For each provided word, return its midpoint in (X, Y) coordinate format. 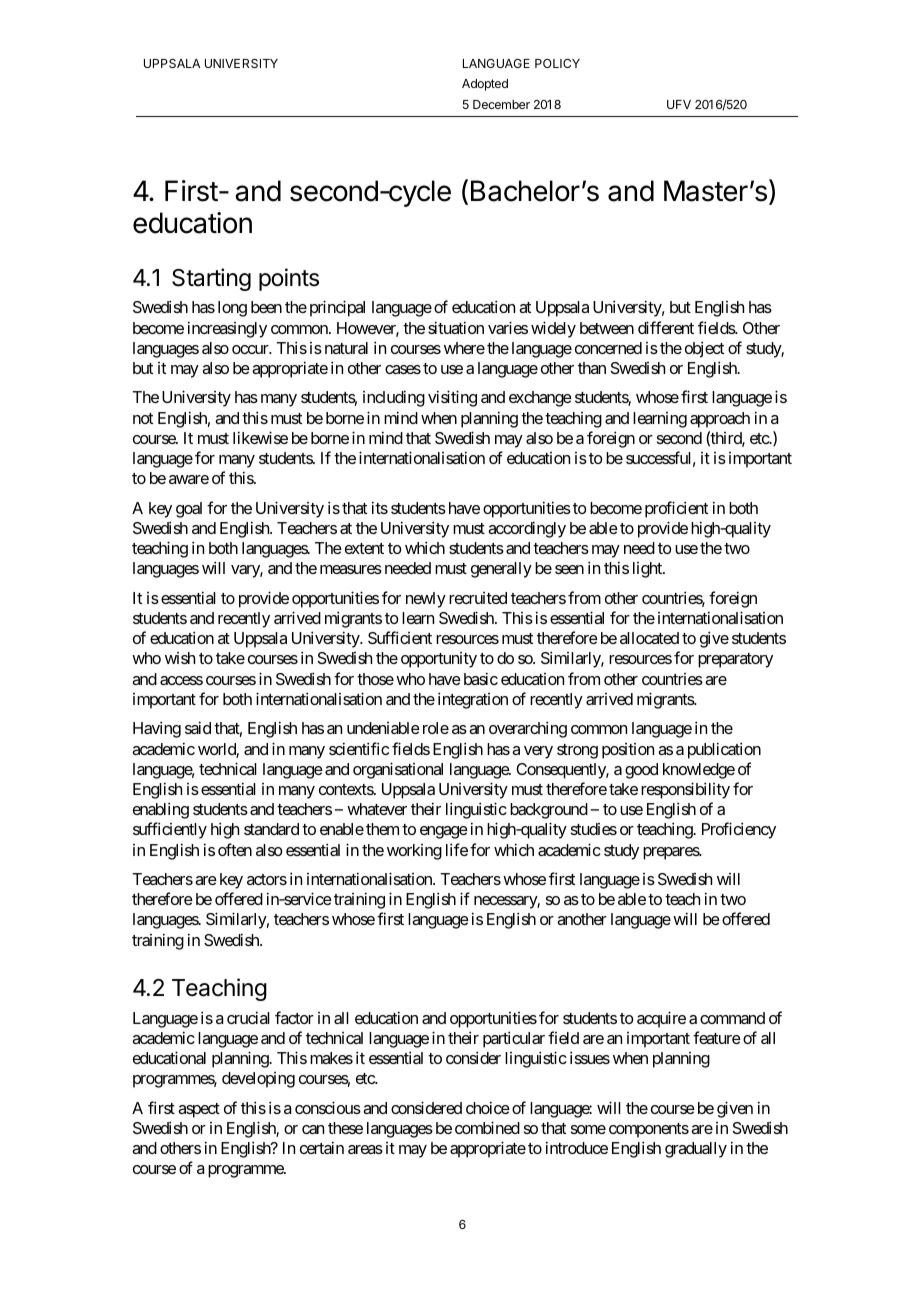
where (464, 348)
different (666, 327)
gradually (696, 1150)
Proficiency (739, 830)
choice (488, 1107)
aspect (199, 1110)
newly (426, 600)
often (235, 849)
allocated (649, 638)
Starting (211, 279)
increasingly (227, 329)
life (457, 849)
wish (180, 658)
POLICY (557, 63)
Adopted (485, 85)
